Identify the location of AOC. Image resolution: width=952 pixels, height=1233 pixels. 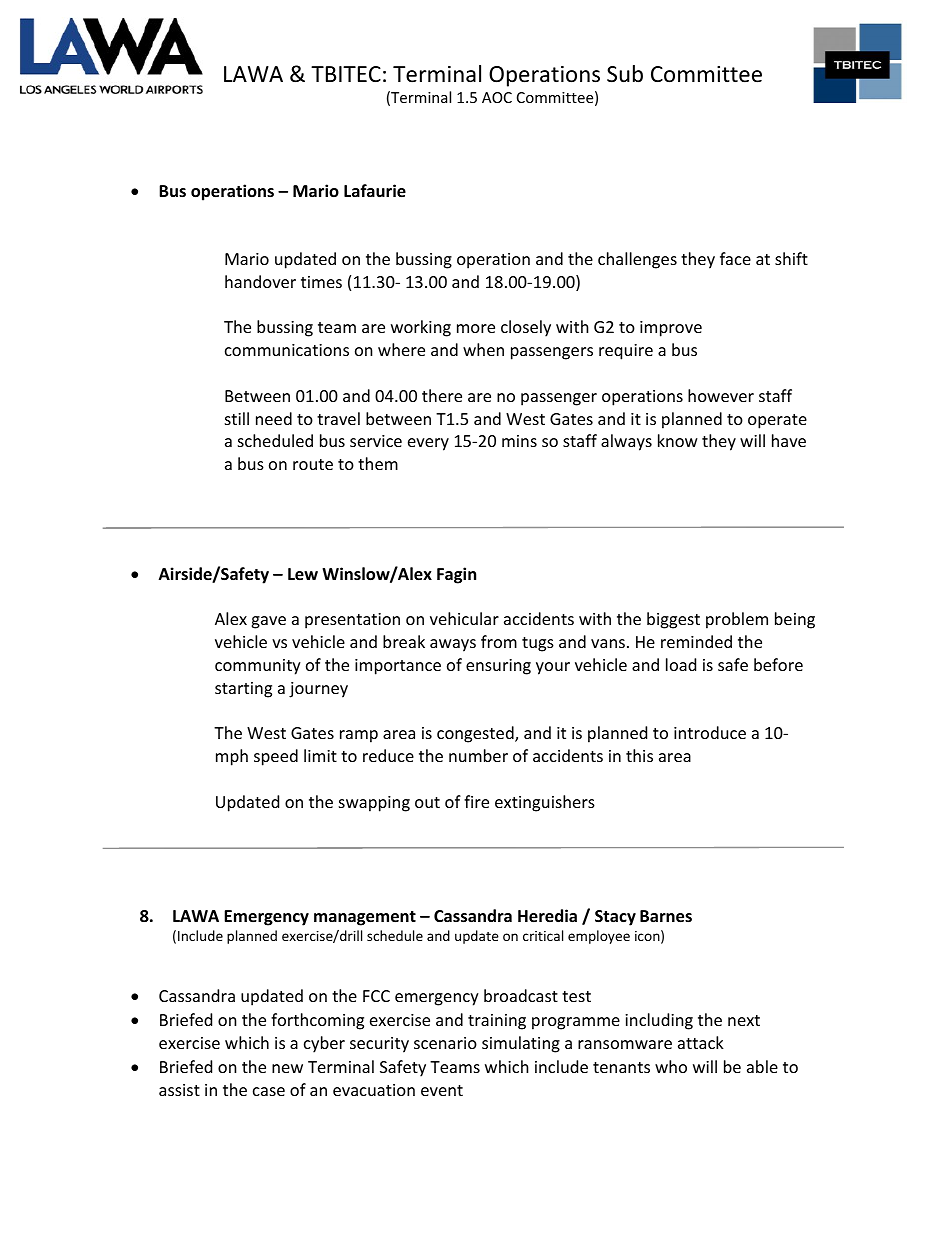
(497, 97).
